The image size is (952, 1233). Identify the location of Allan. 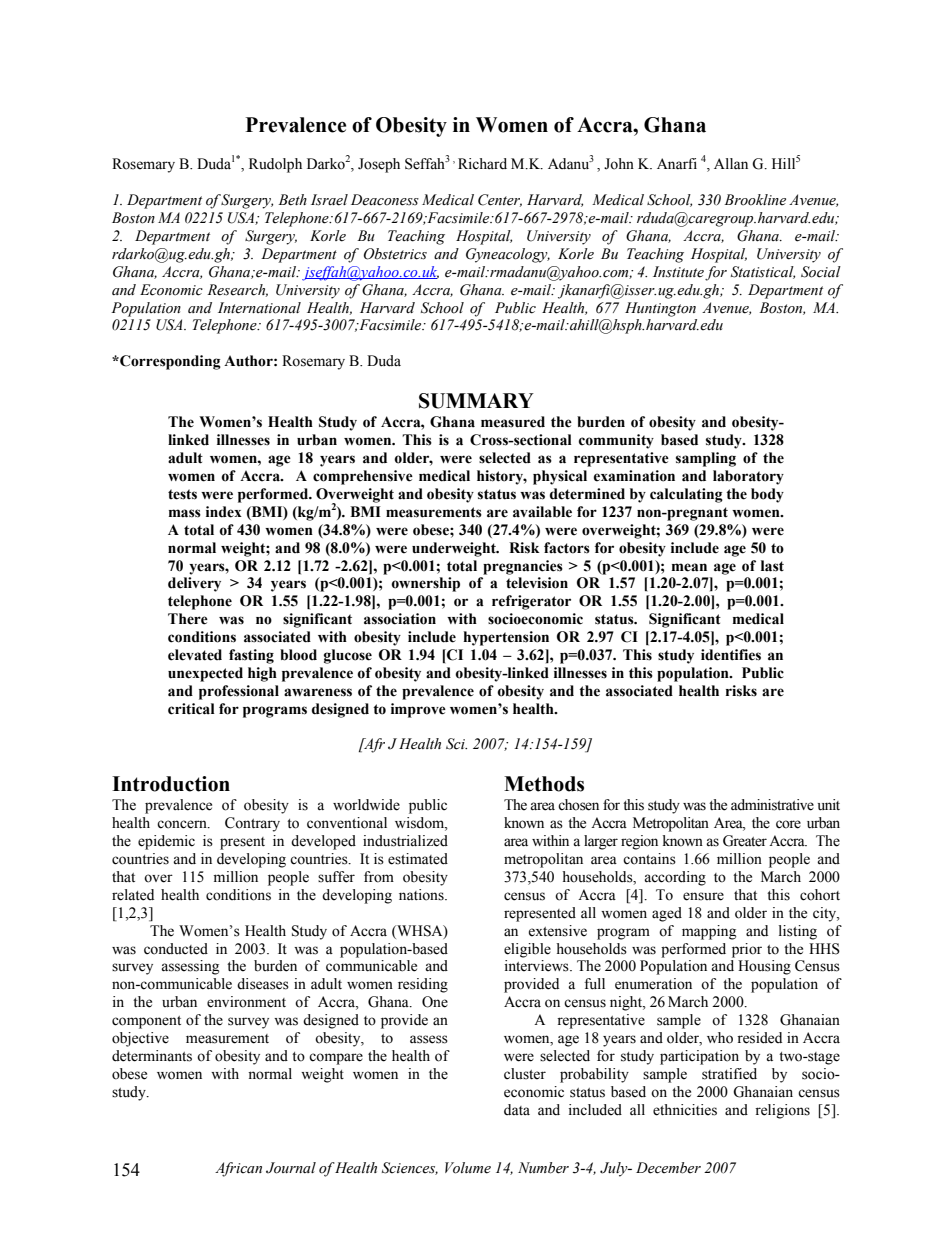
(731, 163).
